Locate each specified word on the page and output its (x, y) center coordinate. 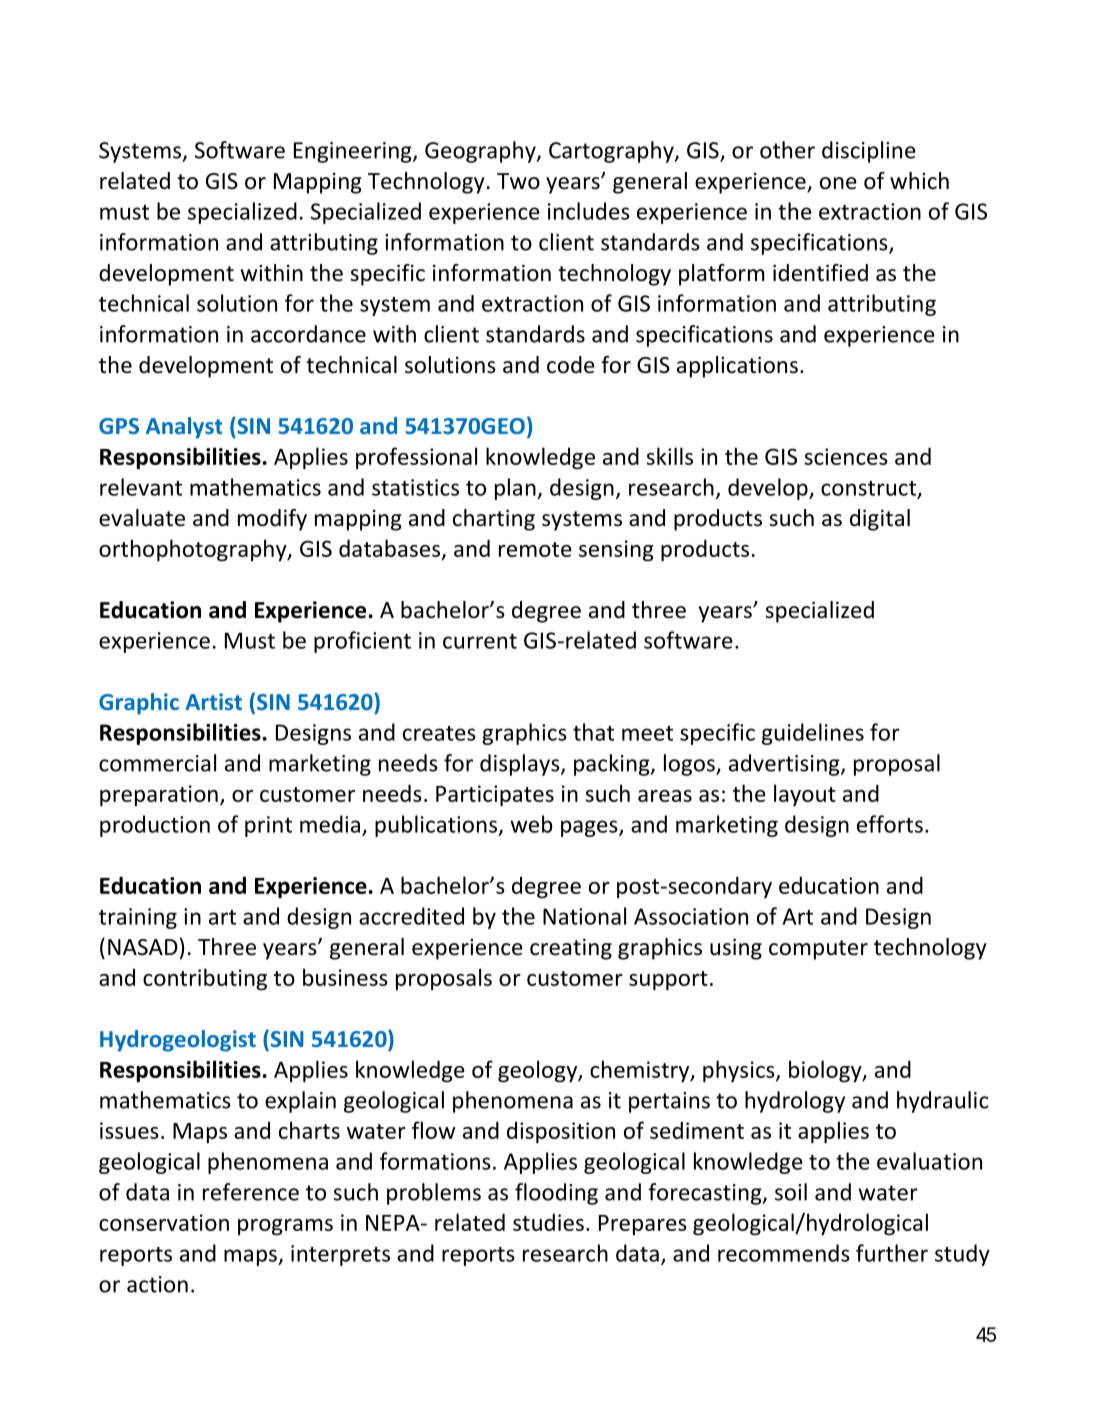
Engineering (354, 152)
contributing (205, 979)
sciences (846, 456)
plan (516, 489)
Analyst (184, 428)
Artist (213, 701)
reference (251, 1192)
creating (571, 949)
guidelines (813, 734)
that (593, 732)
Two (518, 181)
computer (818, 950)
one (838, 183)
